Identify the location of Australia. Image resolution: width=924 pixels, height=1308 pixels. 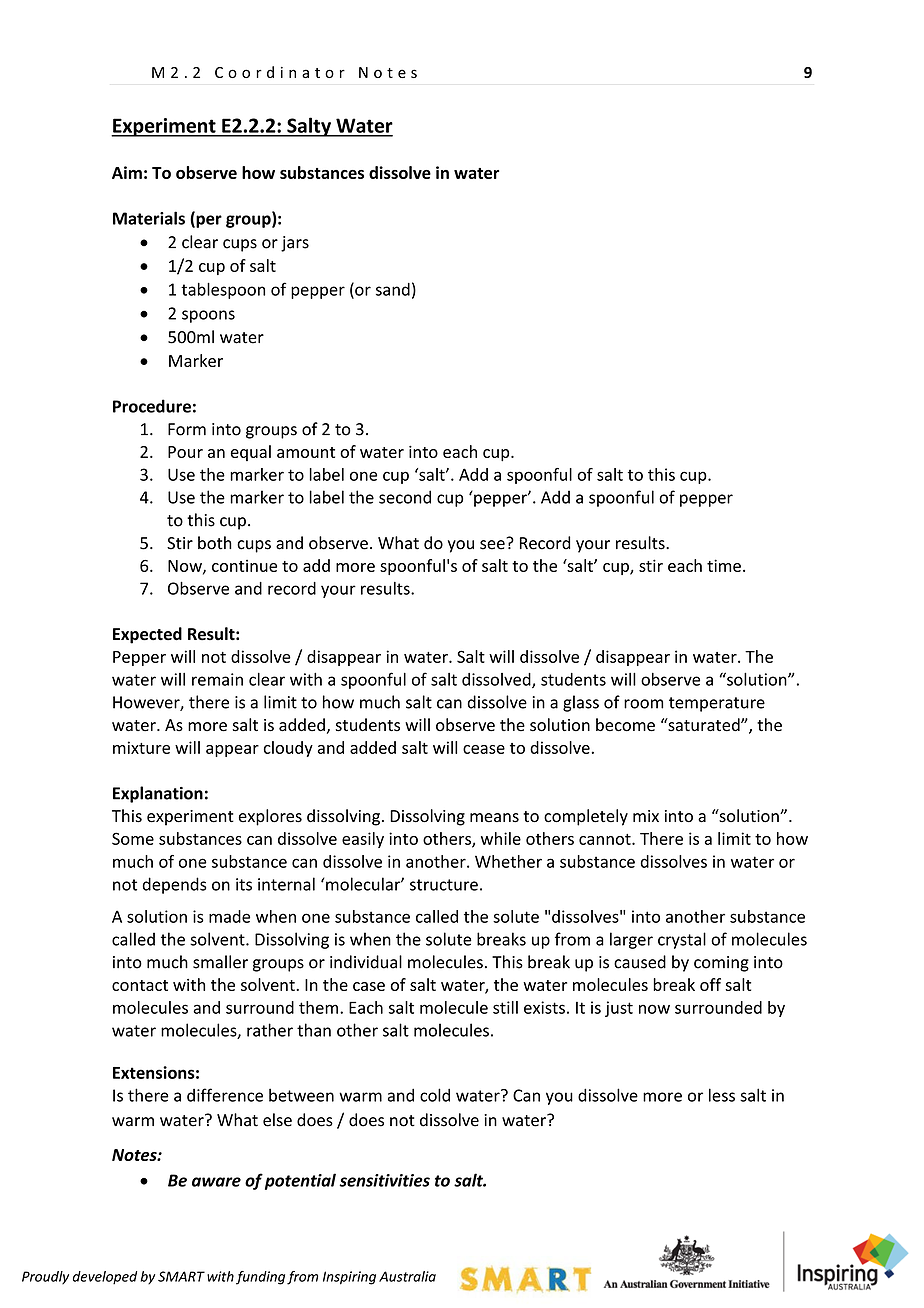
(407, 1276).
